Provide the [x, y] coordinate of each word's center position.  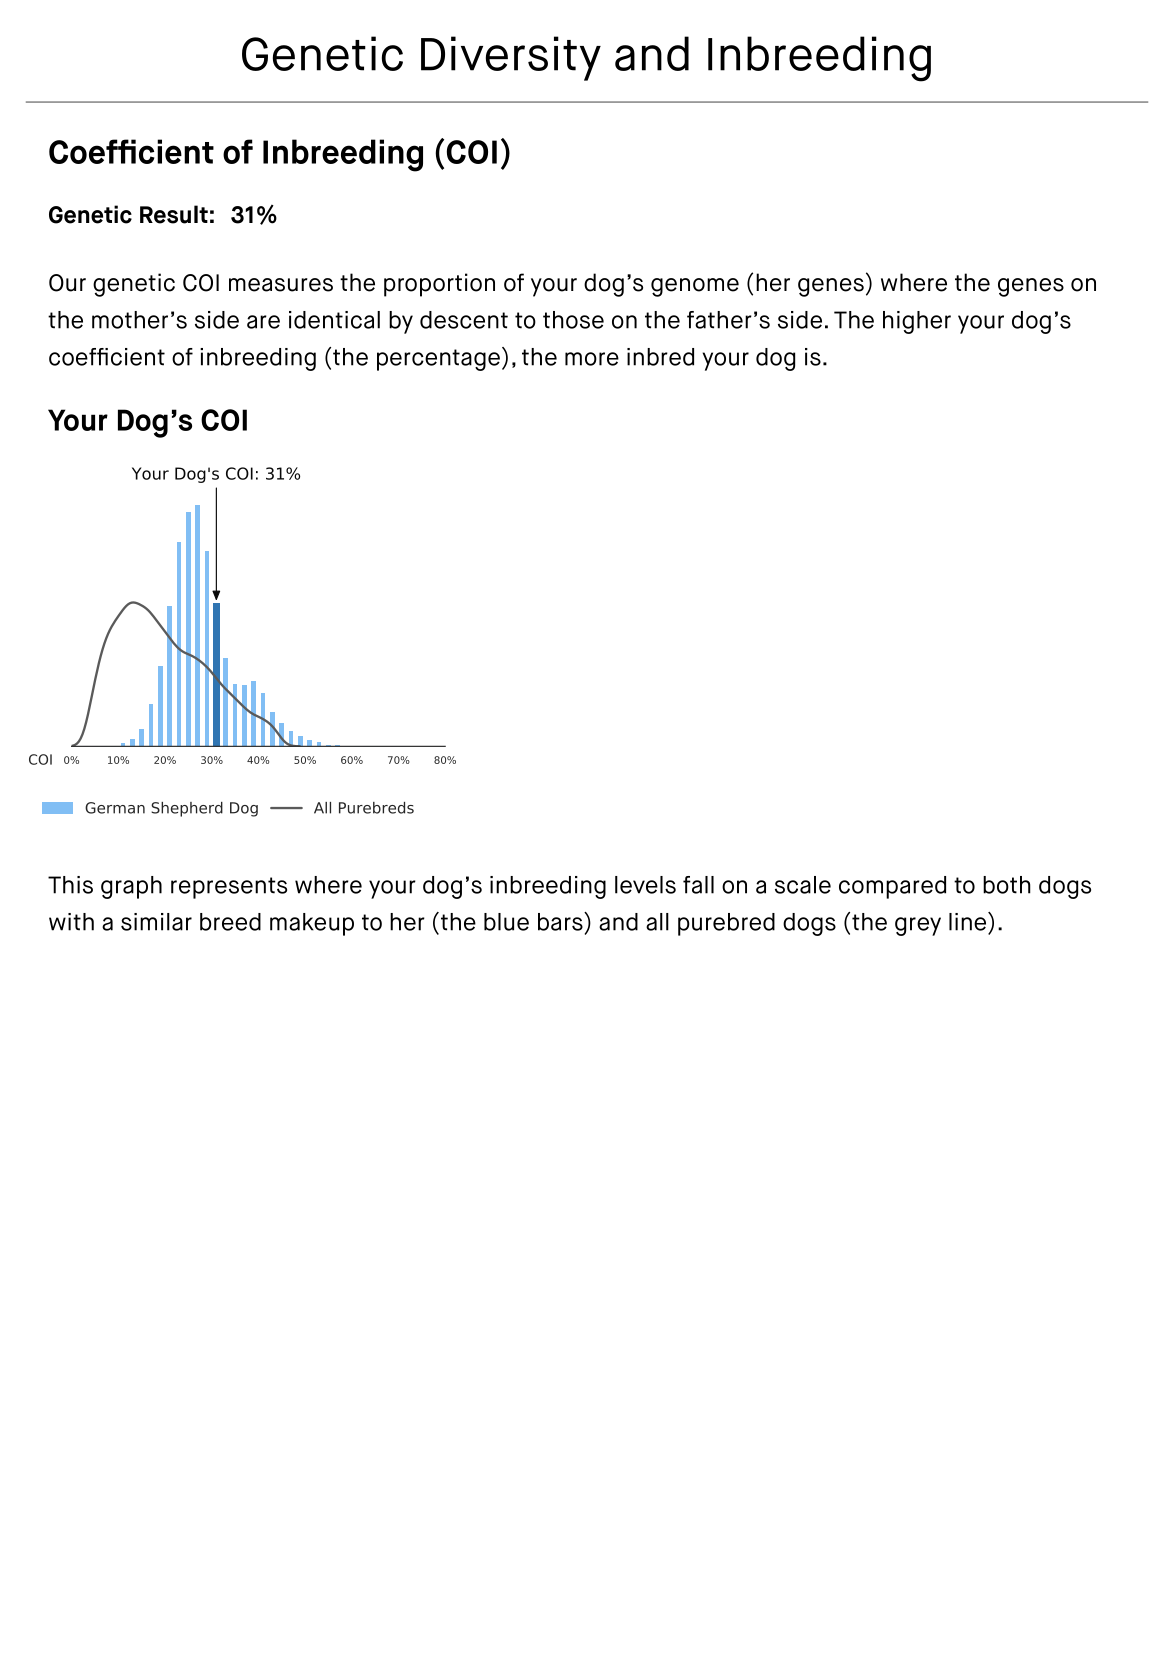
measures [281, 285]
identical [334, 320]
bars [561, 921]
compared [892, 887]
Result [174, 214]
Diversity [511, 58]
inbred [660, 357]
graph [131, 887]
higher [917, 322]
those [573, 320]
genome [695, 287]
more [592, 359]
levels [645, 885]
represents [229, 888]
